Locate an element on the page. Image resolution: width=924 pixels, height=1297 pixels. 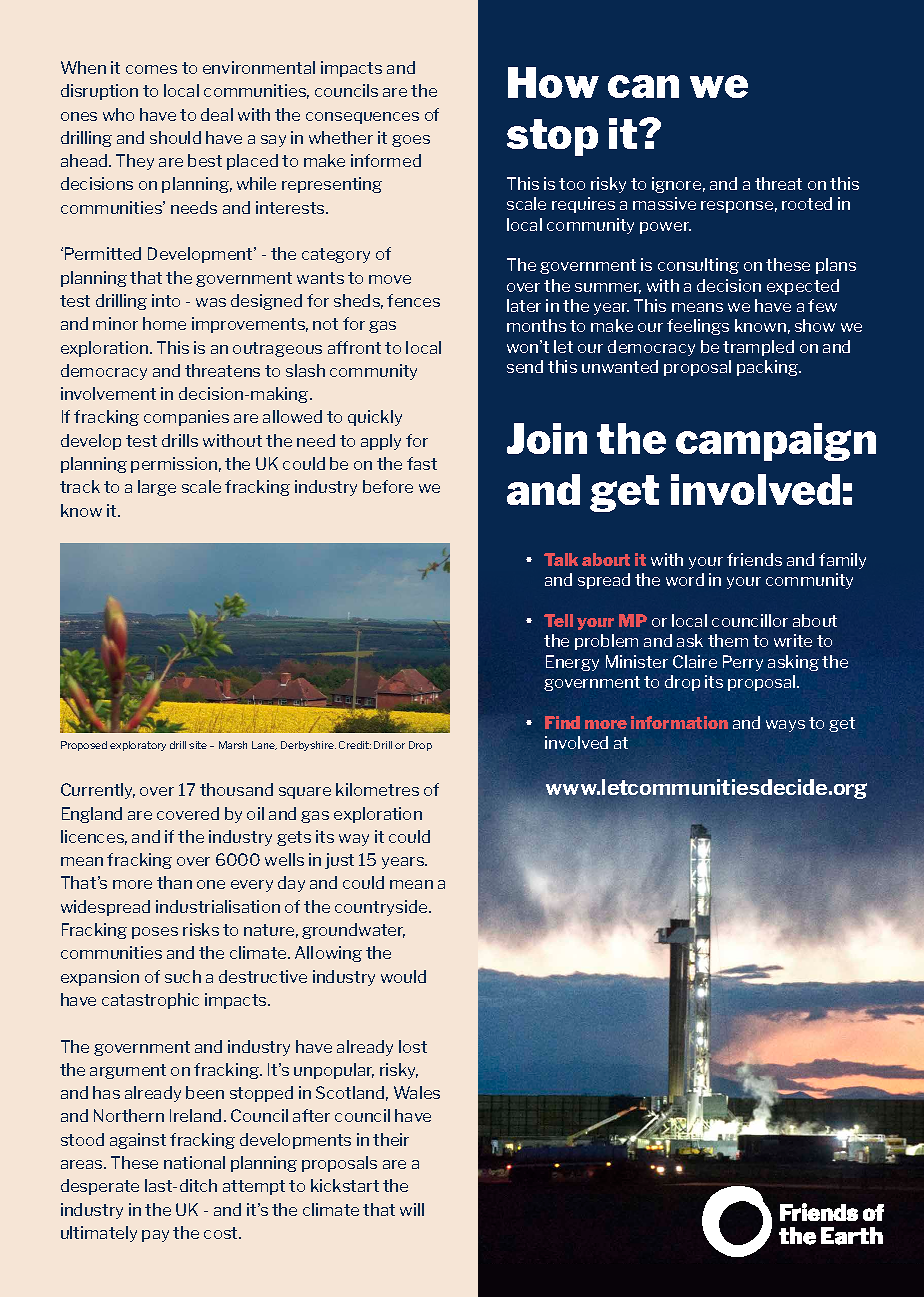
would is located at coordinates (403, 976).
